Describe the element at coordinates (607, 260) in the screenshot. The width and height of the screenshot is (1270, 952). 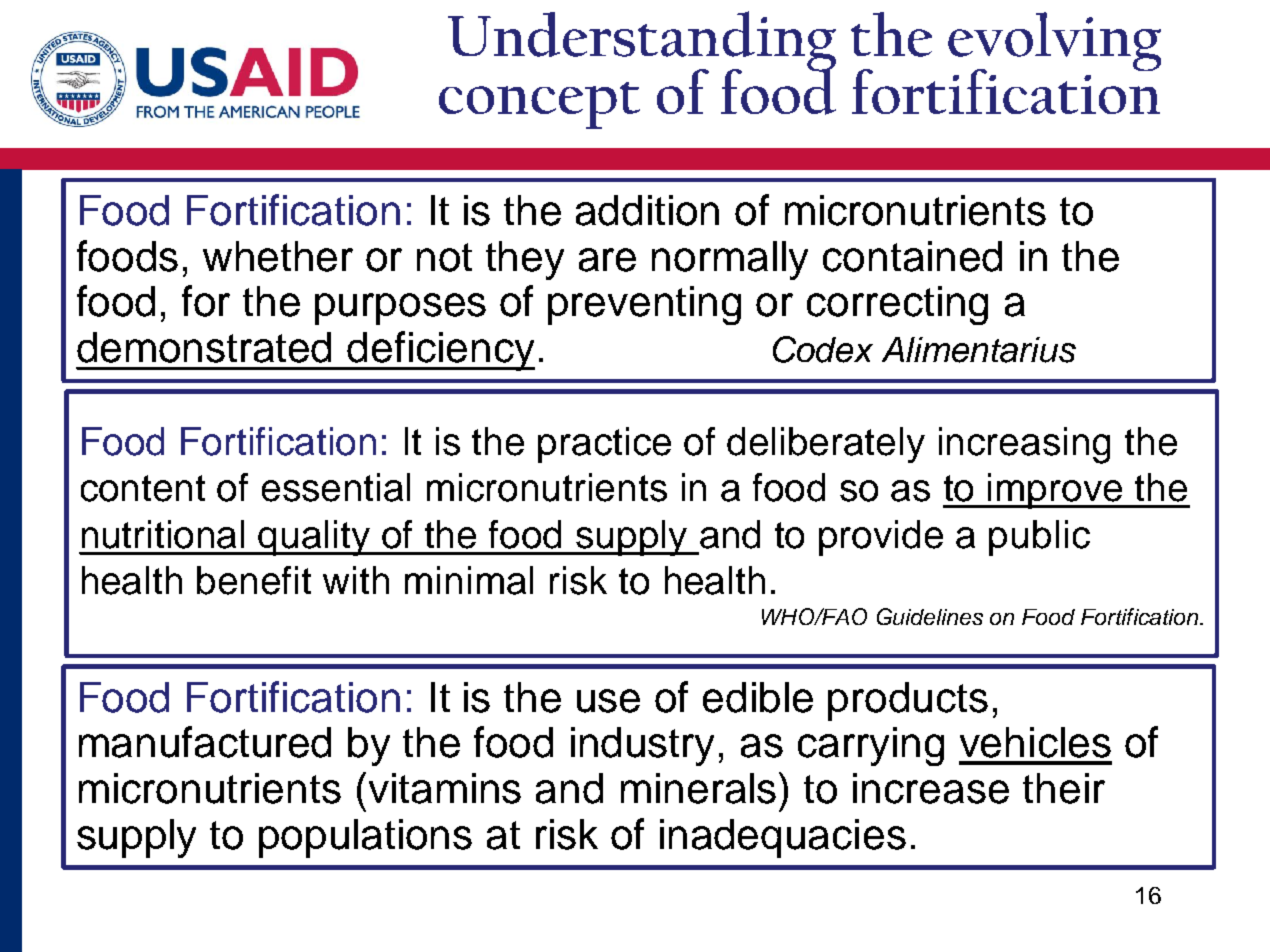
I see `are` at that location.
